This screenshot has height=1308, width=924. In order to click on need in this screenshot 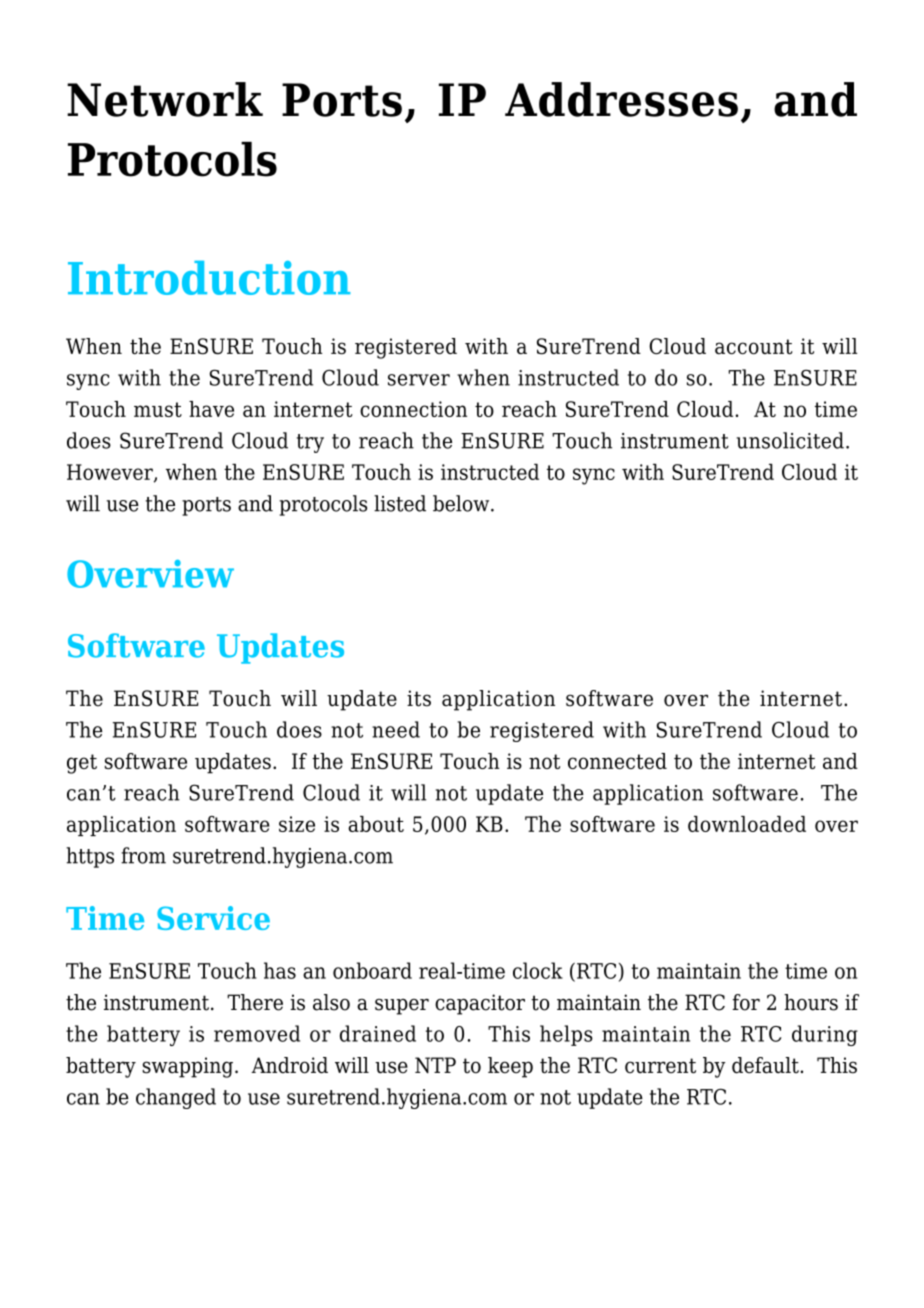, I will do `click(396, 729)`.
